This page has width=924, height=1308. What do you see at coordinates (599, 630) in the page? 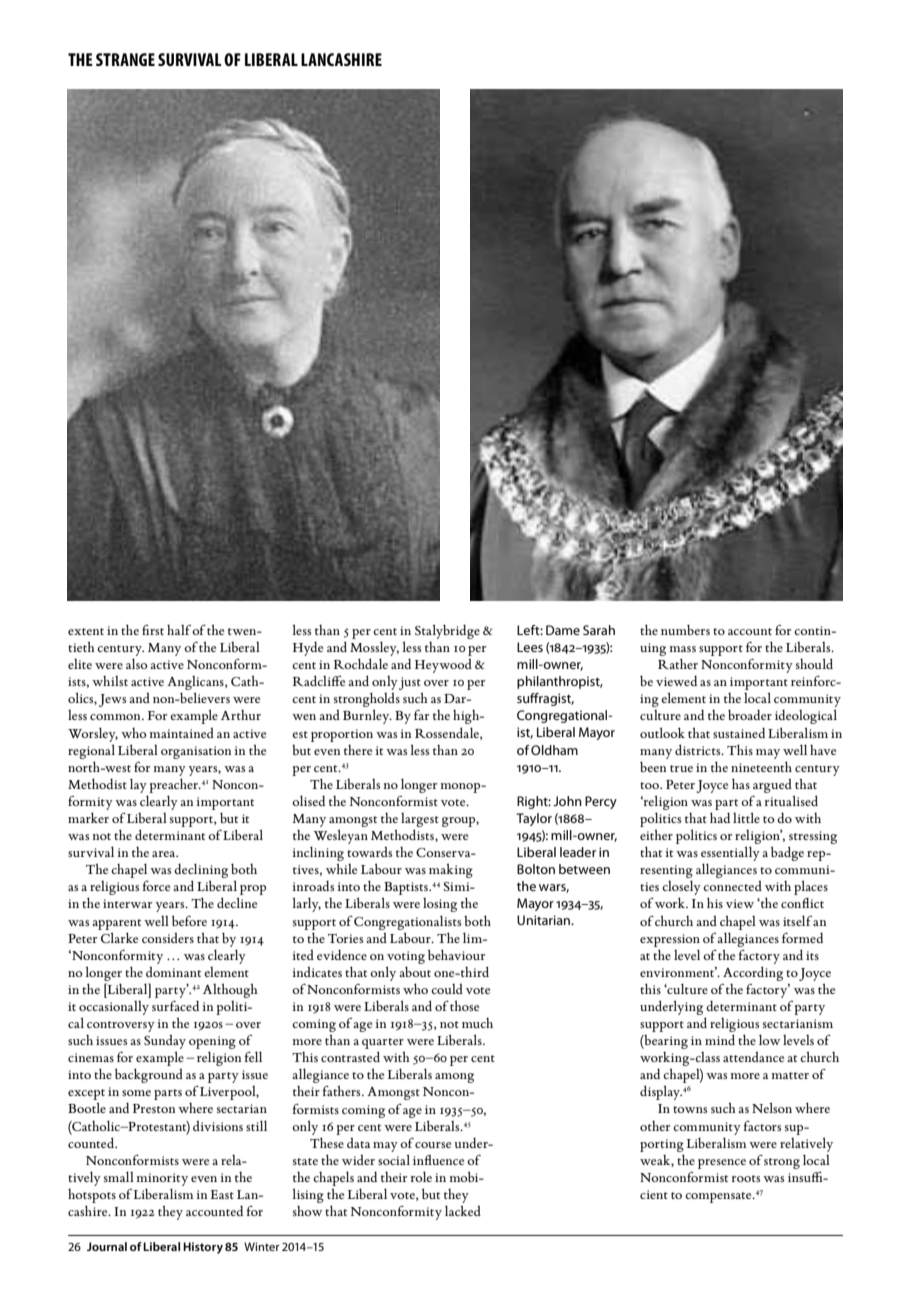
I see `Sarah` at bounding box center [599, 630].
